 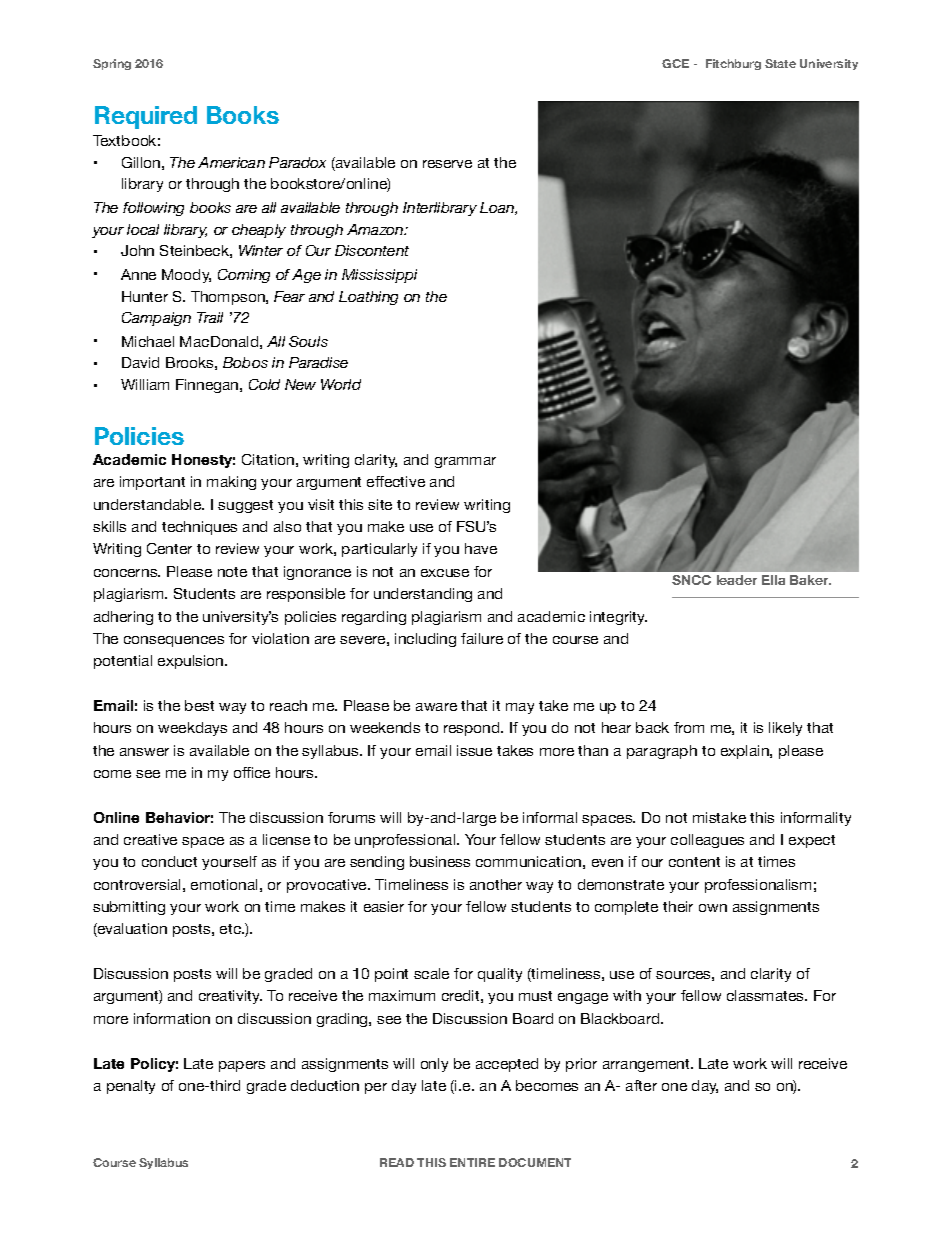 What do you see at coordinates (675, 63) in the page?
I see `GCE` at bounding box center [675, 63].
